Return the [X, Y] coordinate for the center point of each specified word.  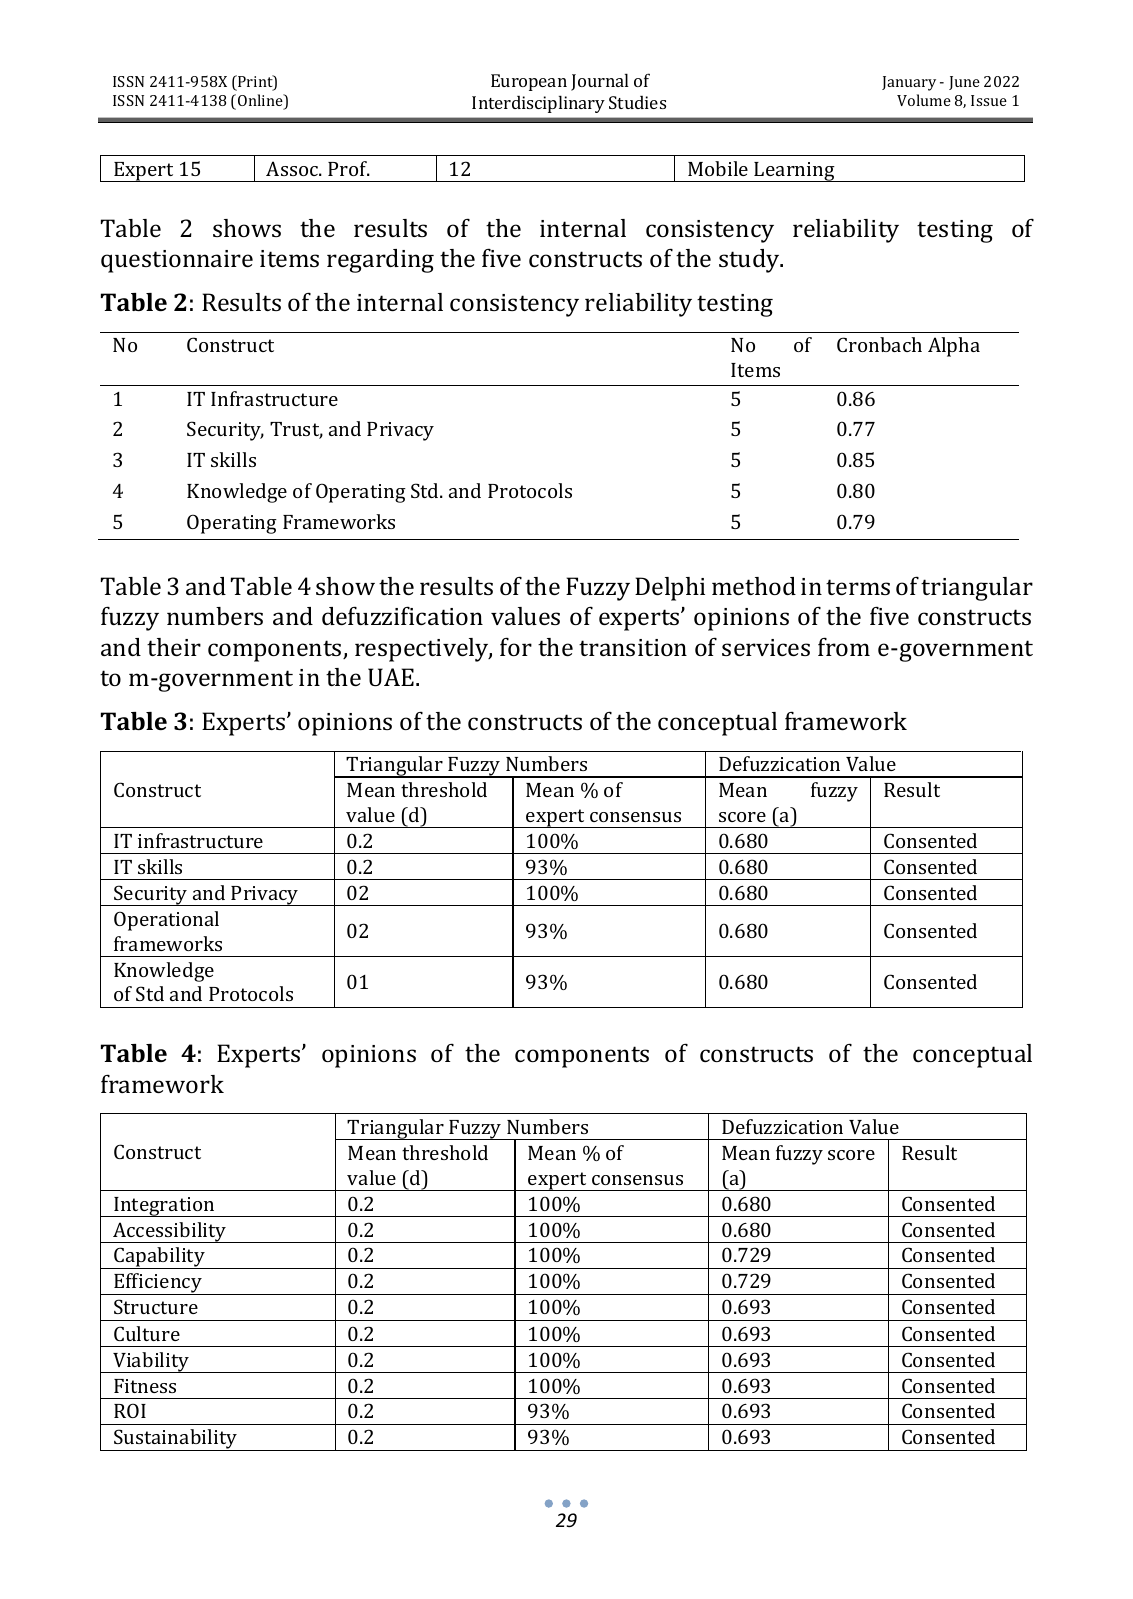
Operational [166, 921]
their [174, 647]
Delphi [670, 589]
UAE [391, 677]
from [844, 647]
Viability [151, 1362]
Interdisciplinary [538, 104]
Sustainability [175, 1440]
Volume [924, 100]
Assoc [293, 168]
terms [858, 587]
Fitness [145, 1386]
